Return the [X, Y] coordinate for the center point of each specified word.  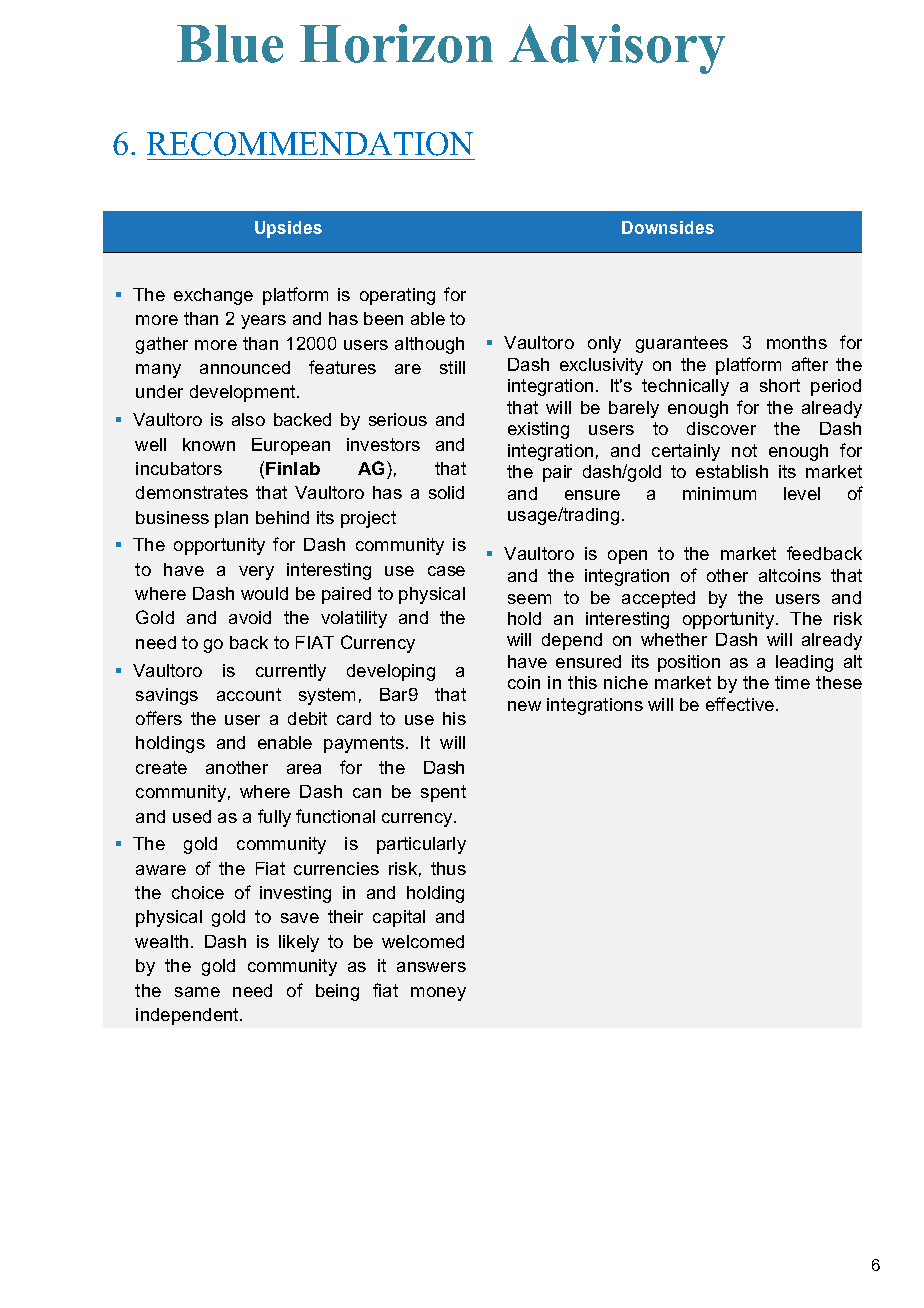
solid [446, 492]
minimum [719, 493]
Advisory [617, 49]
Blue [230, 44]
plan [231, 519]
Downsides [668, 227]
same [197, 992]
